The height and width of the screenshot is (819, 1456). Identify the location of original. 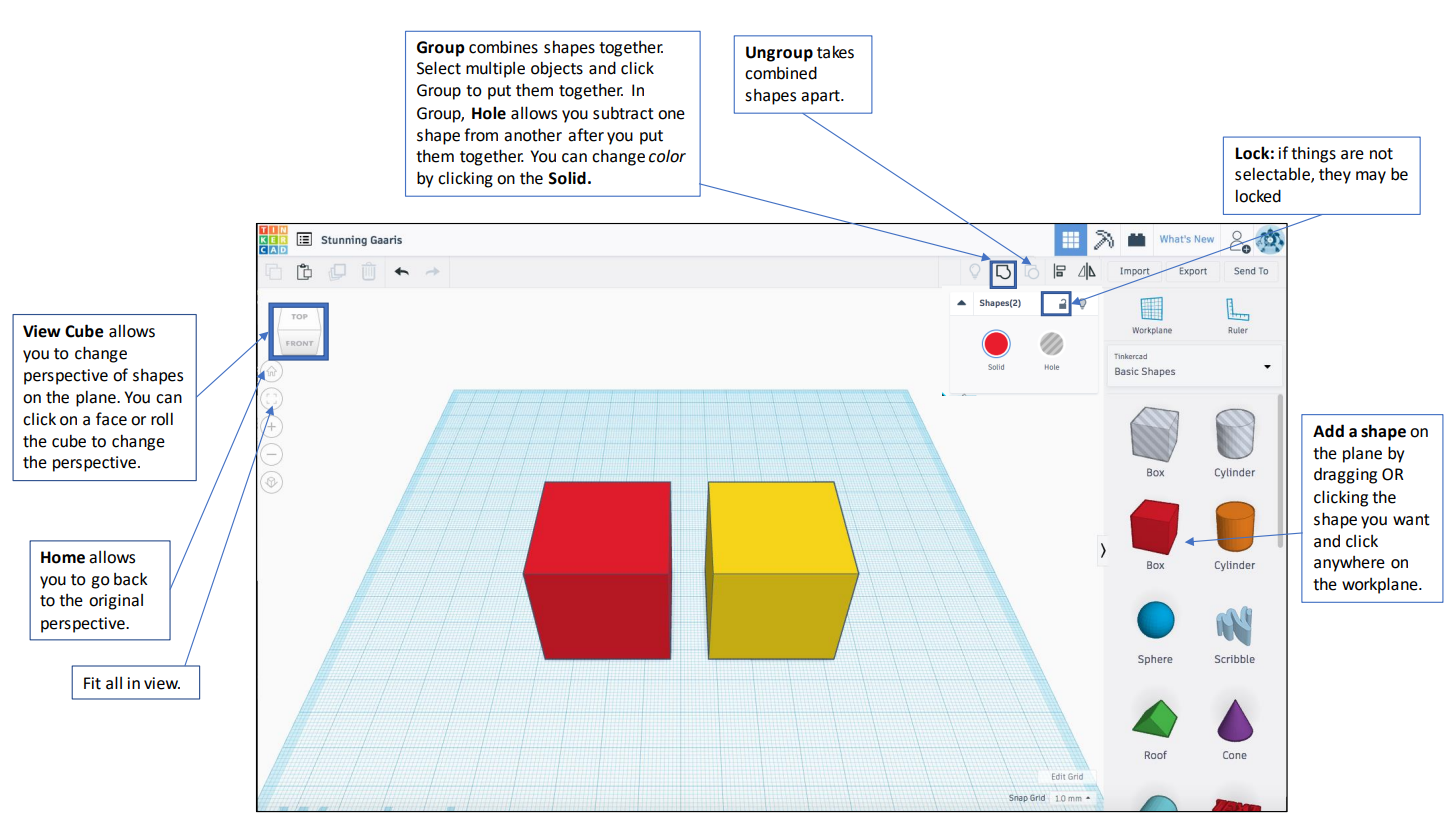
(116, 602).
